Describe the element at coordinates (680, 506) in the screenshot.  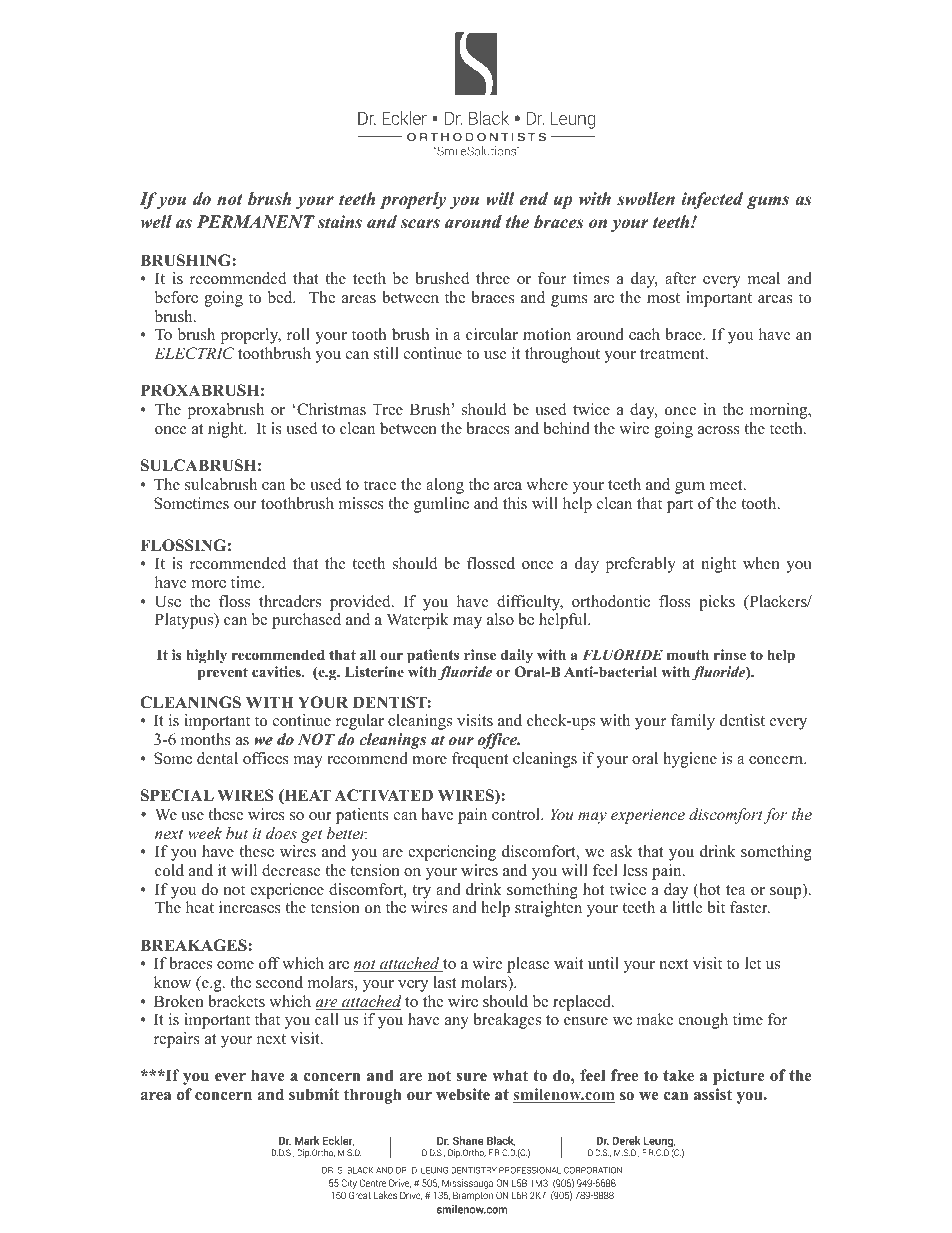
I see `part` at that location.
